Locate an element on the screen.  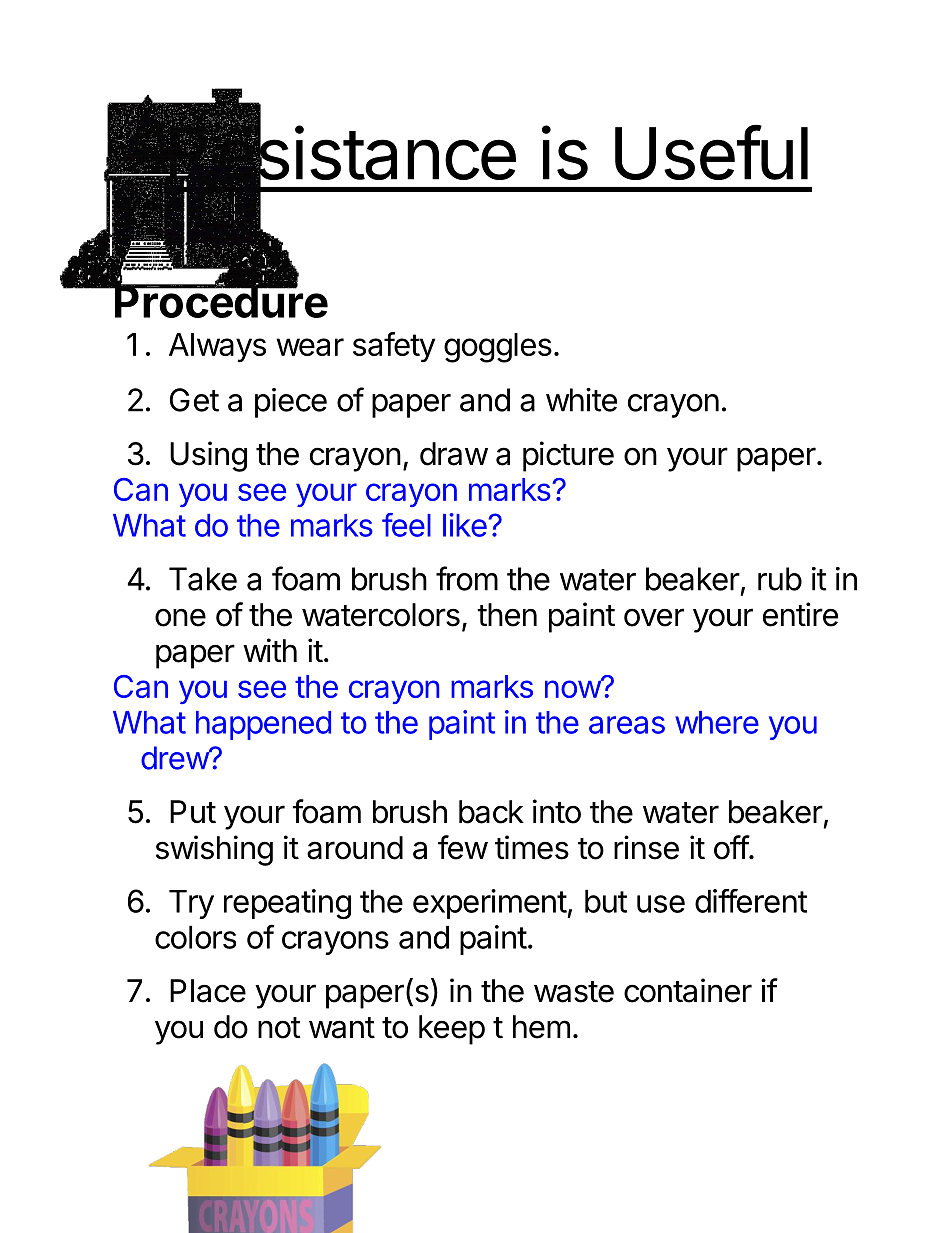
Procedure is located at coordinates (220, 301).
